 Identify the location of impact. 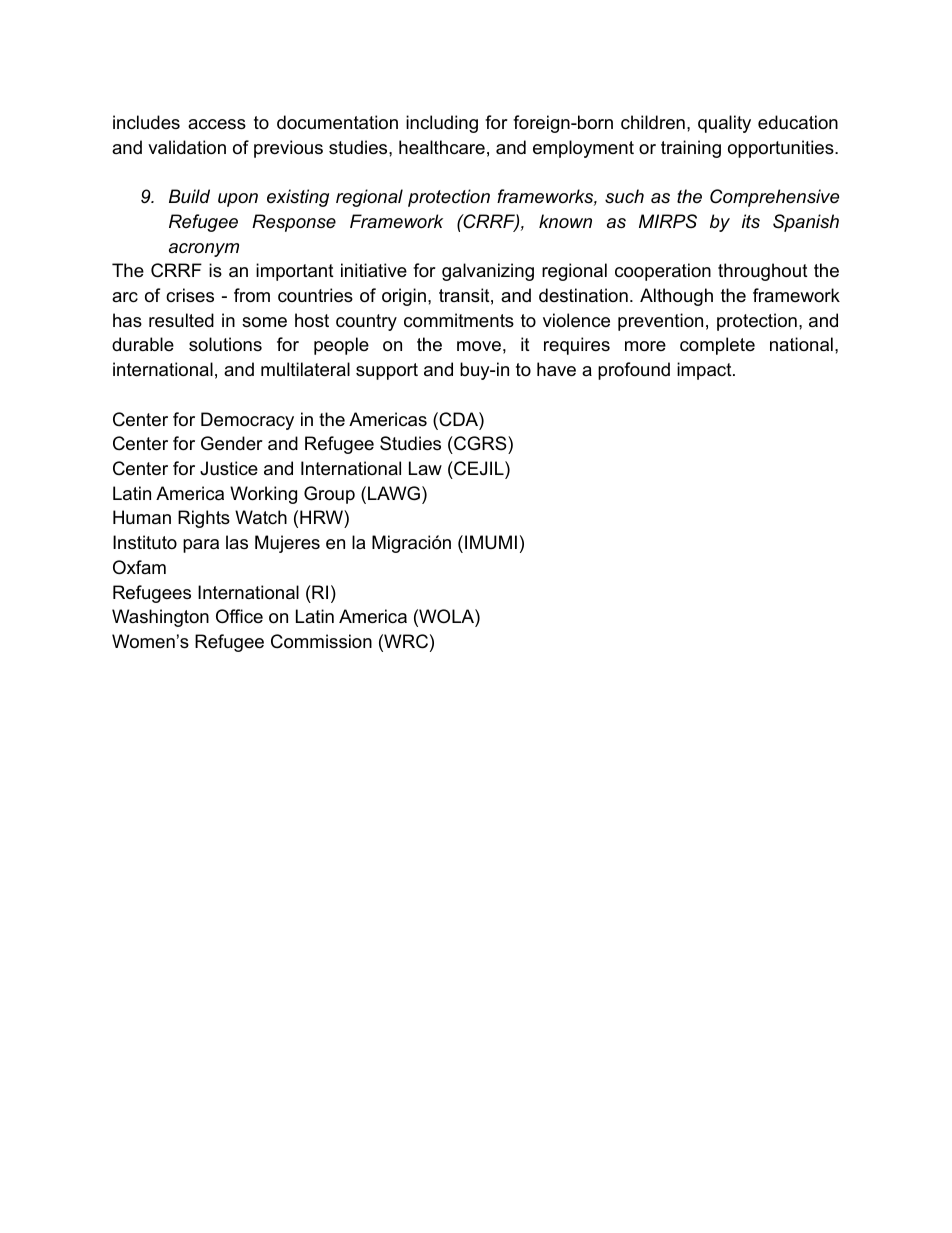
(704, 371).
